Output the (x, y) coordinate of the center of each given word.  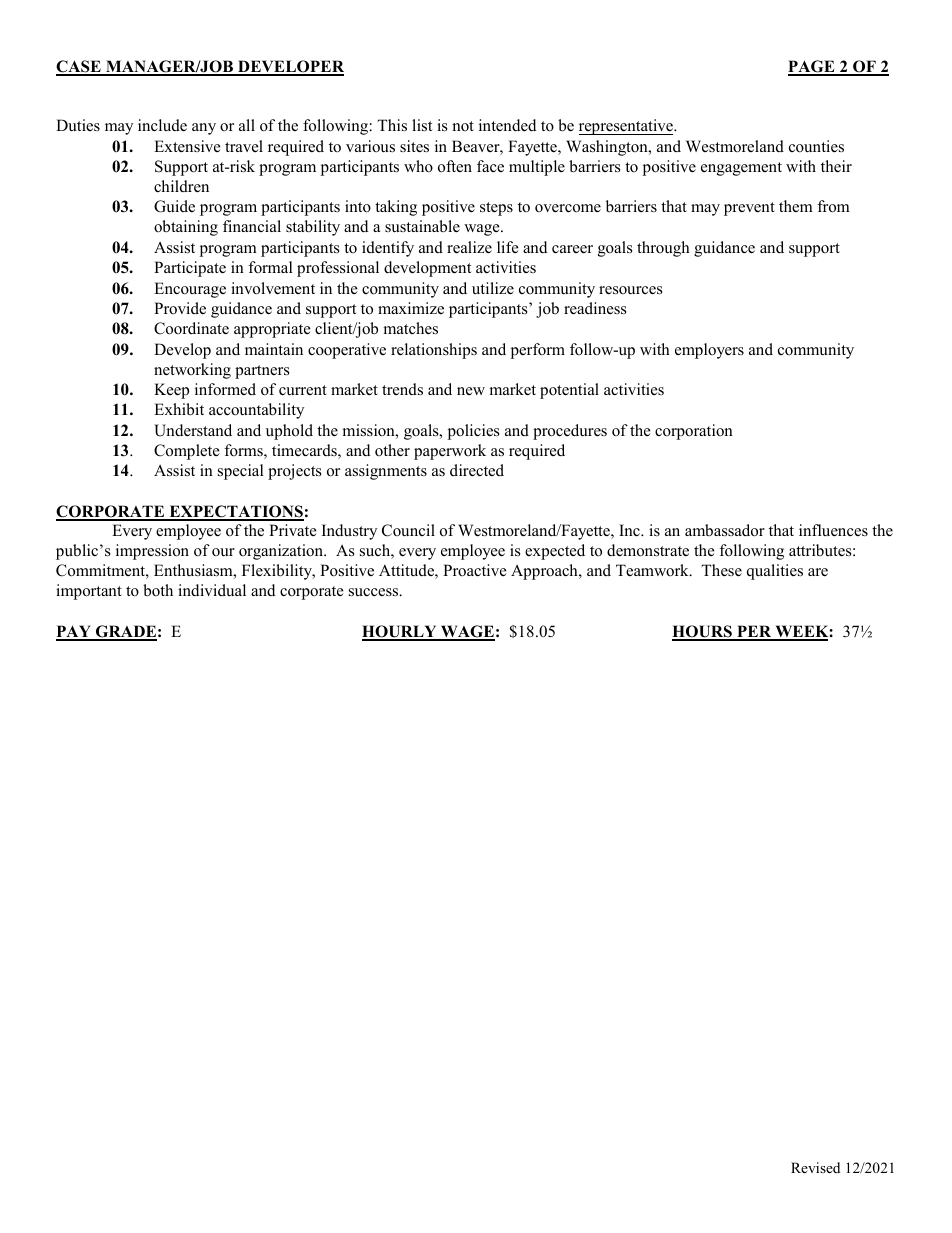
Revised (815, 1167)
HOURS (703, 632)
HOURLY (400, 632)
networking (192, 371)
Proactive (474, 570)
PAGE (812, 67)
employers (709, 351)
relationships (434, 351)
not (463, 126)
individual (212, 590)
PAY (74, 632)
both (158, 590)
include (162, 125)
